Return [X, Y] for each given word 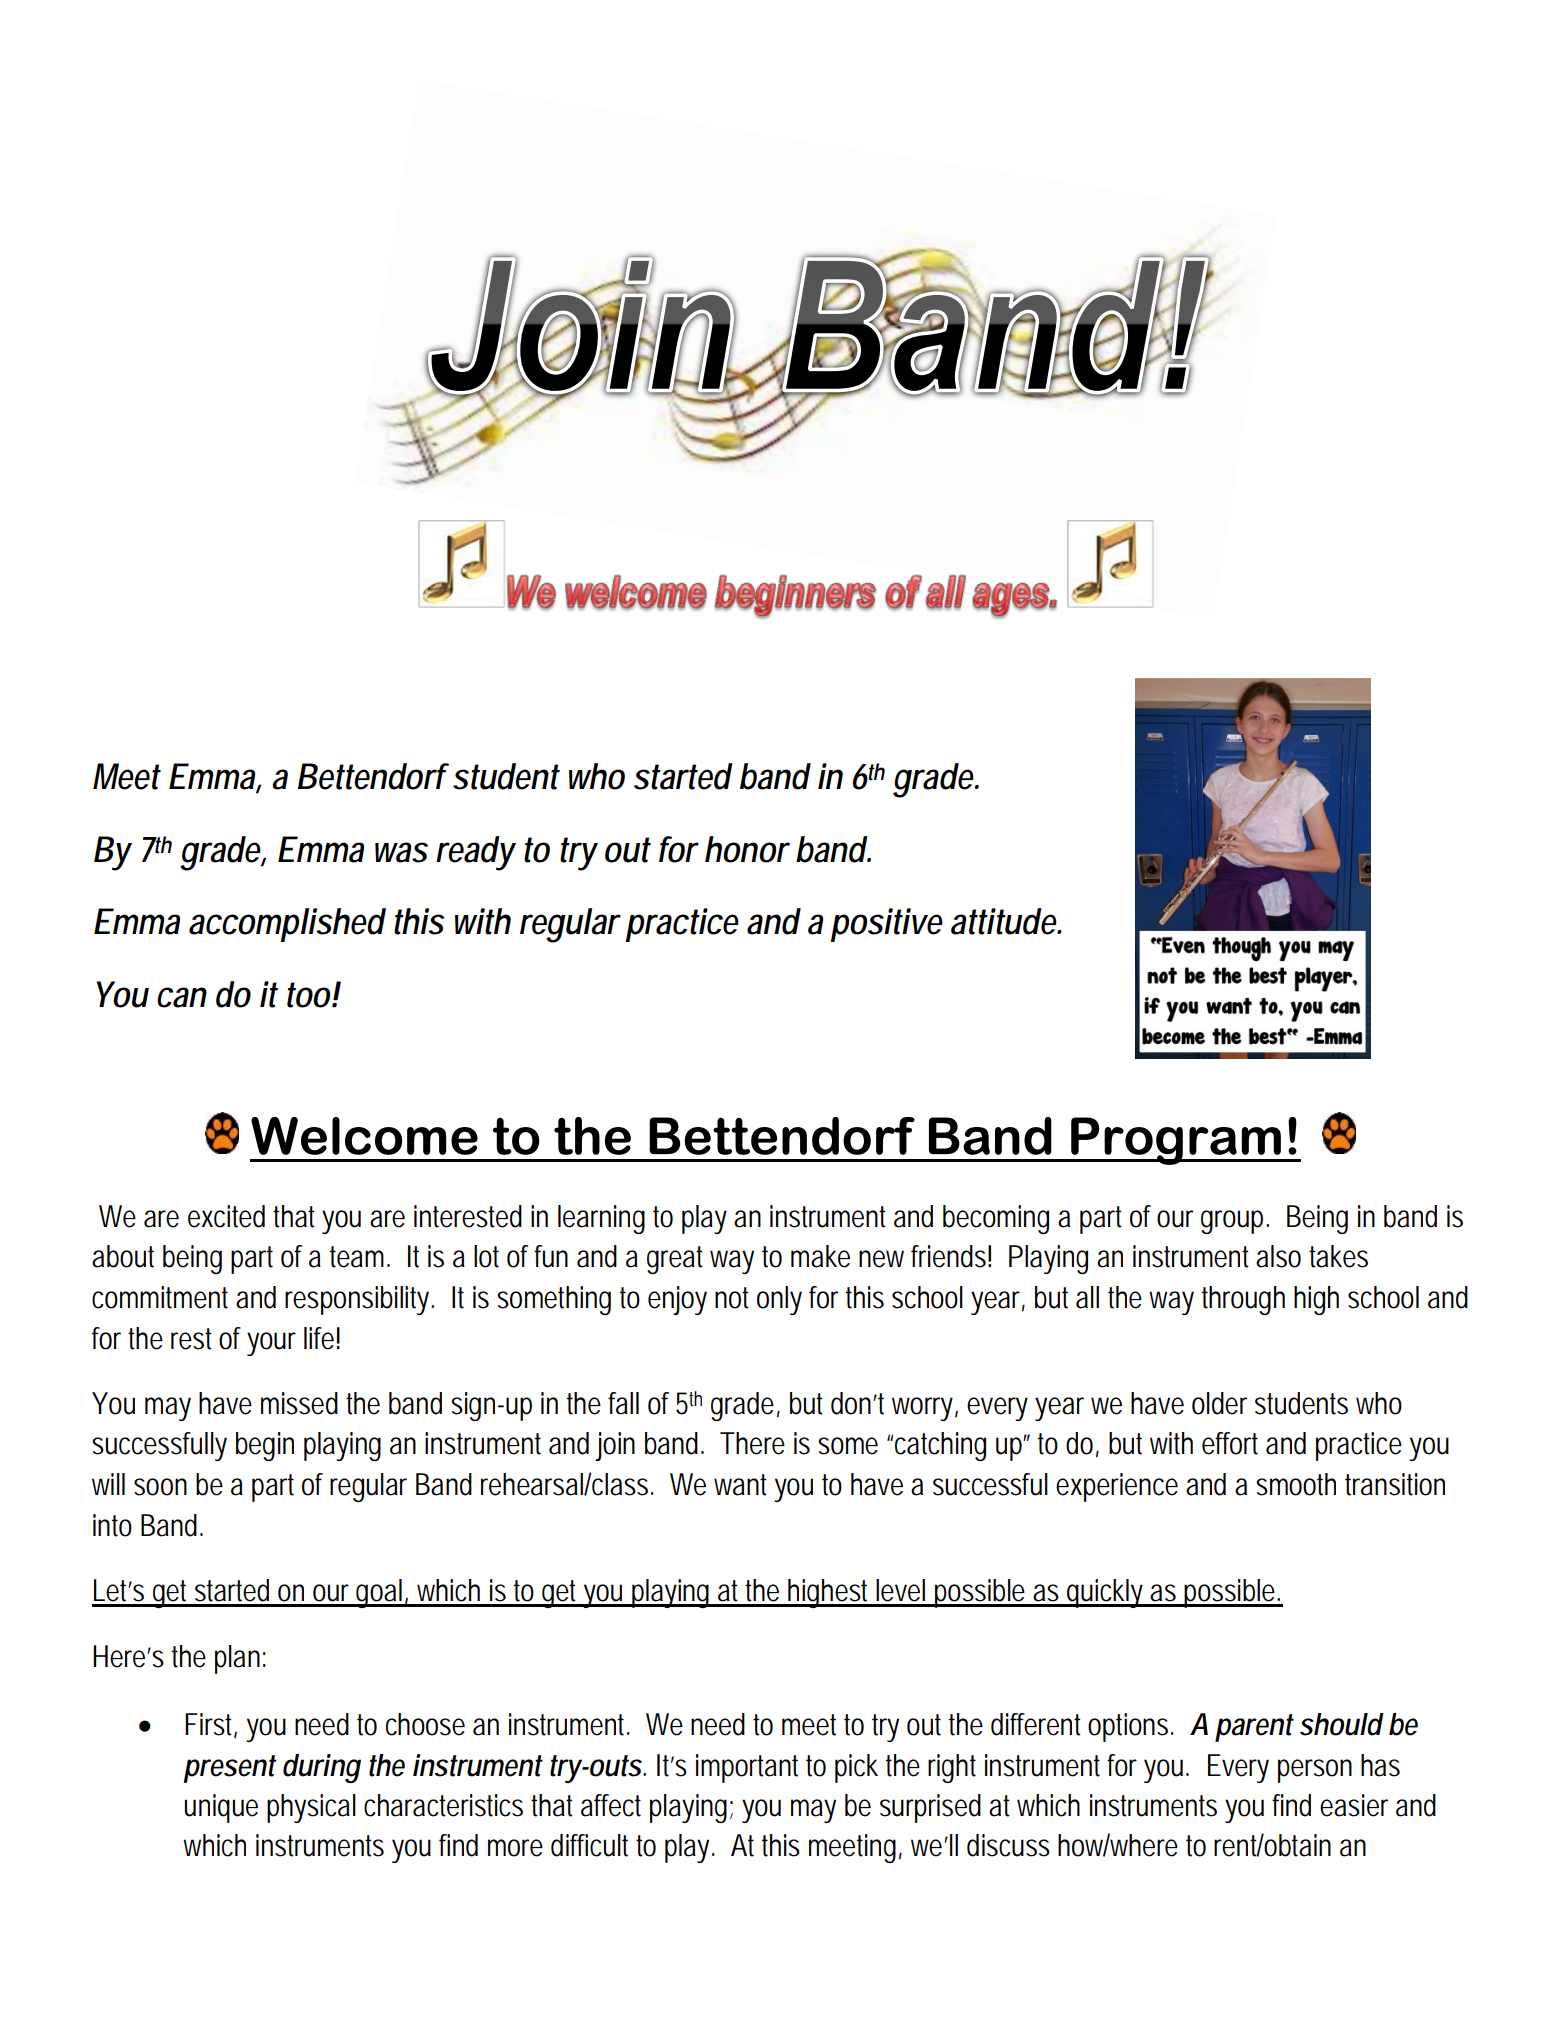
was [401, 852]
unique [221, 1808]
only [779, 1300]
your [271, 1344]
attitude [1004, 921]
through [1243, 1300]
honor [747, 849]
